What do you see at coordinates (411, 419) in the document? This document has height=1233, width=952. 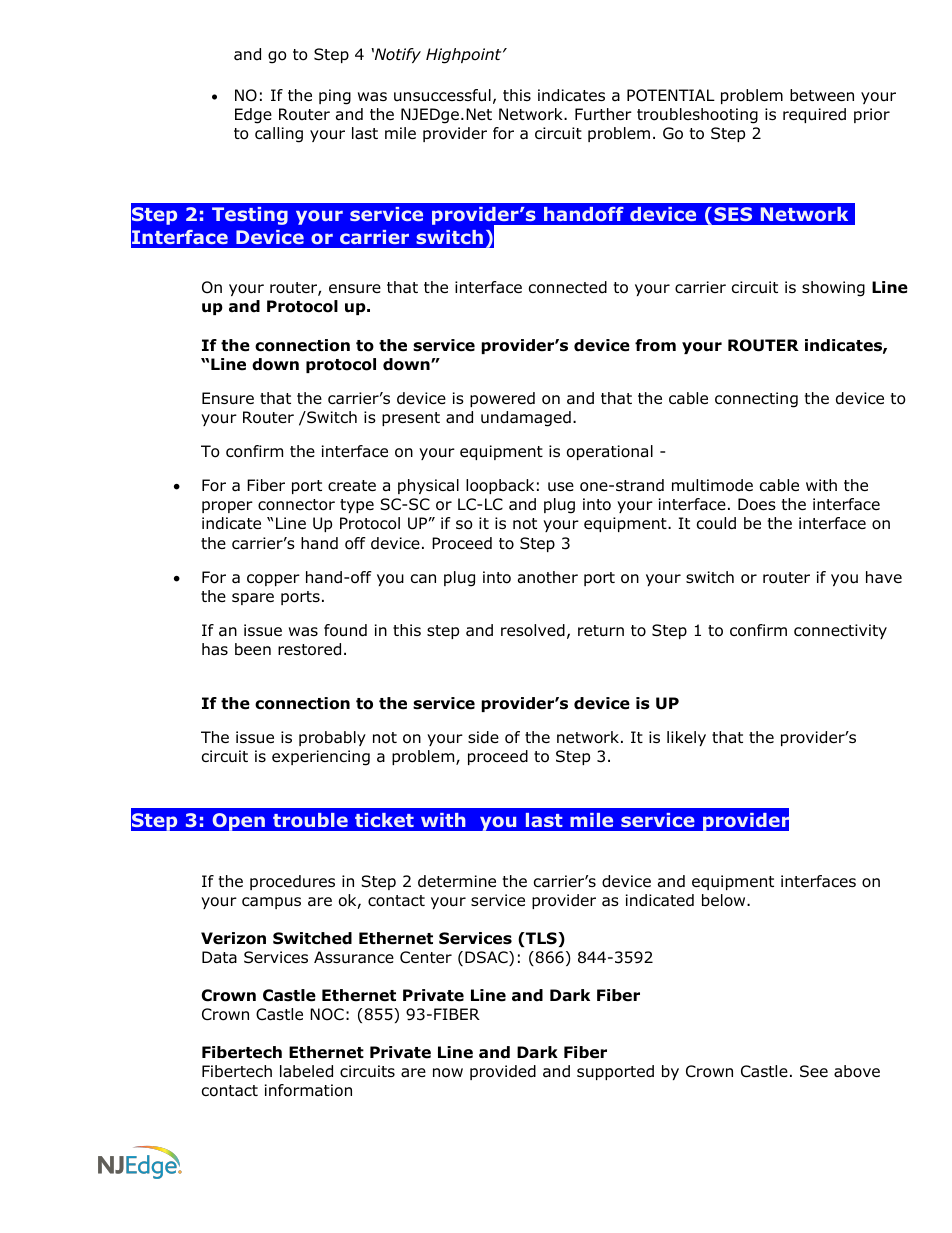 I see `present` at bounding box center [411, 419].
